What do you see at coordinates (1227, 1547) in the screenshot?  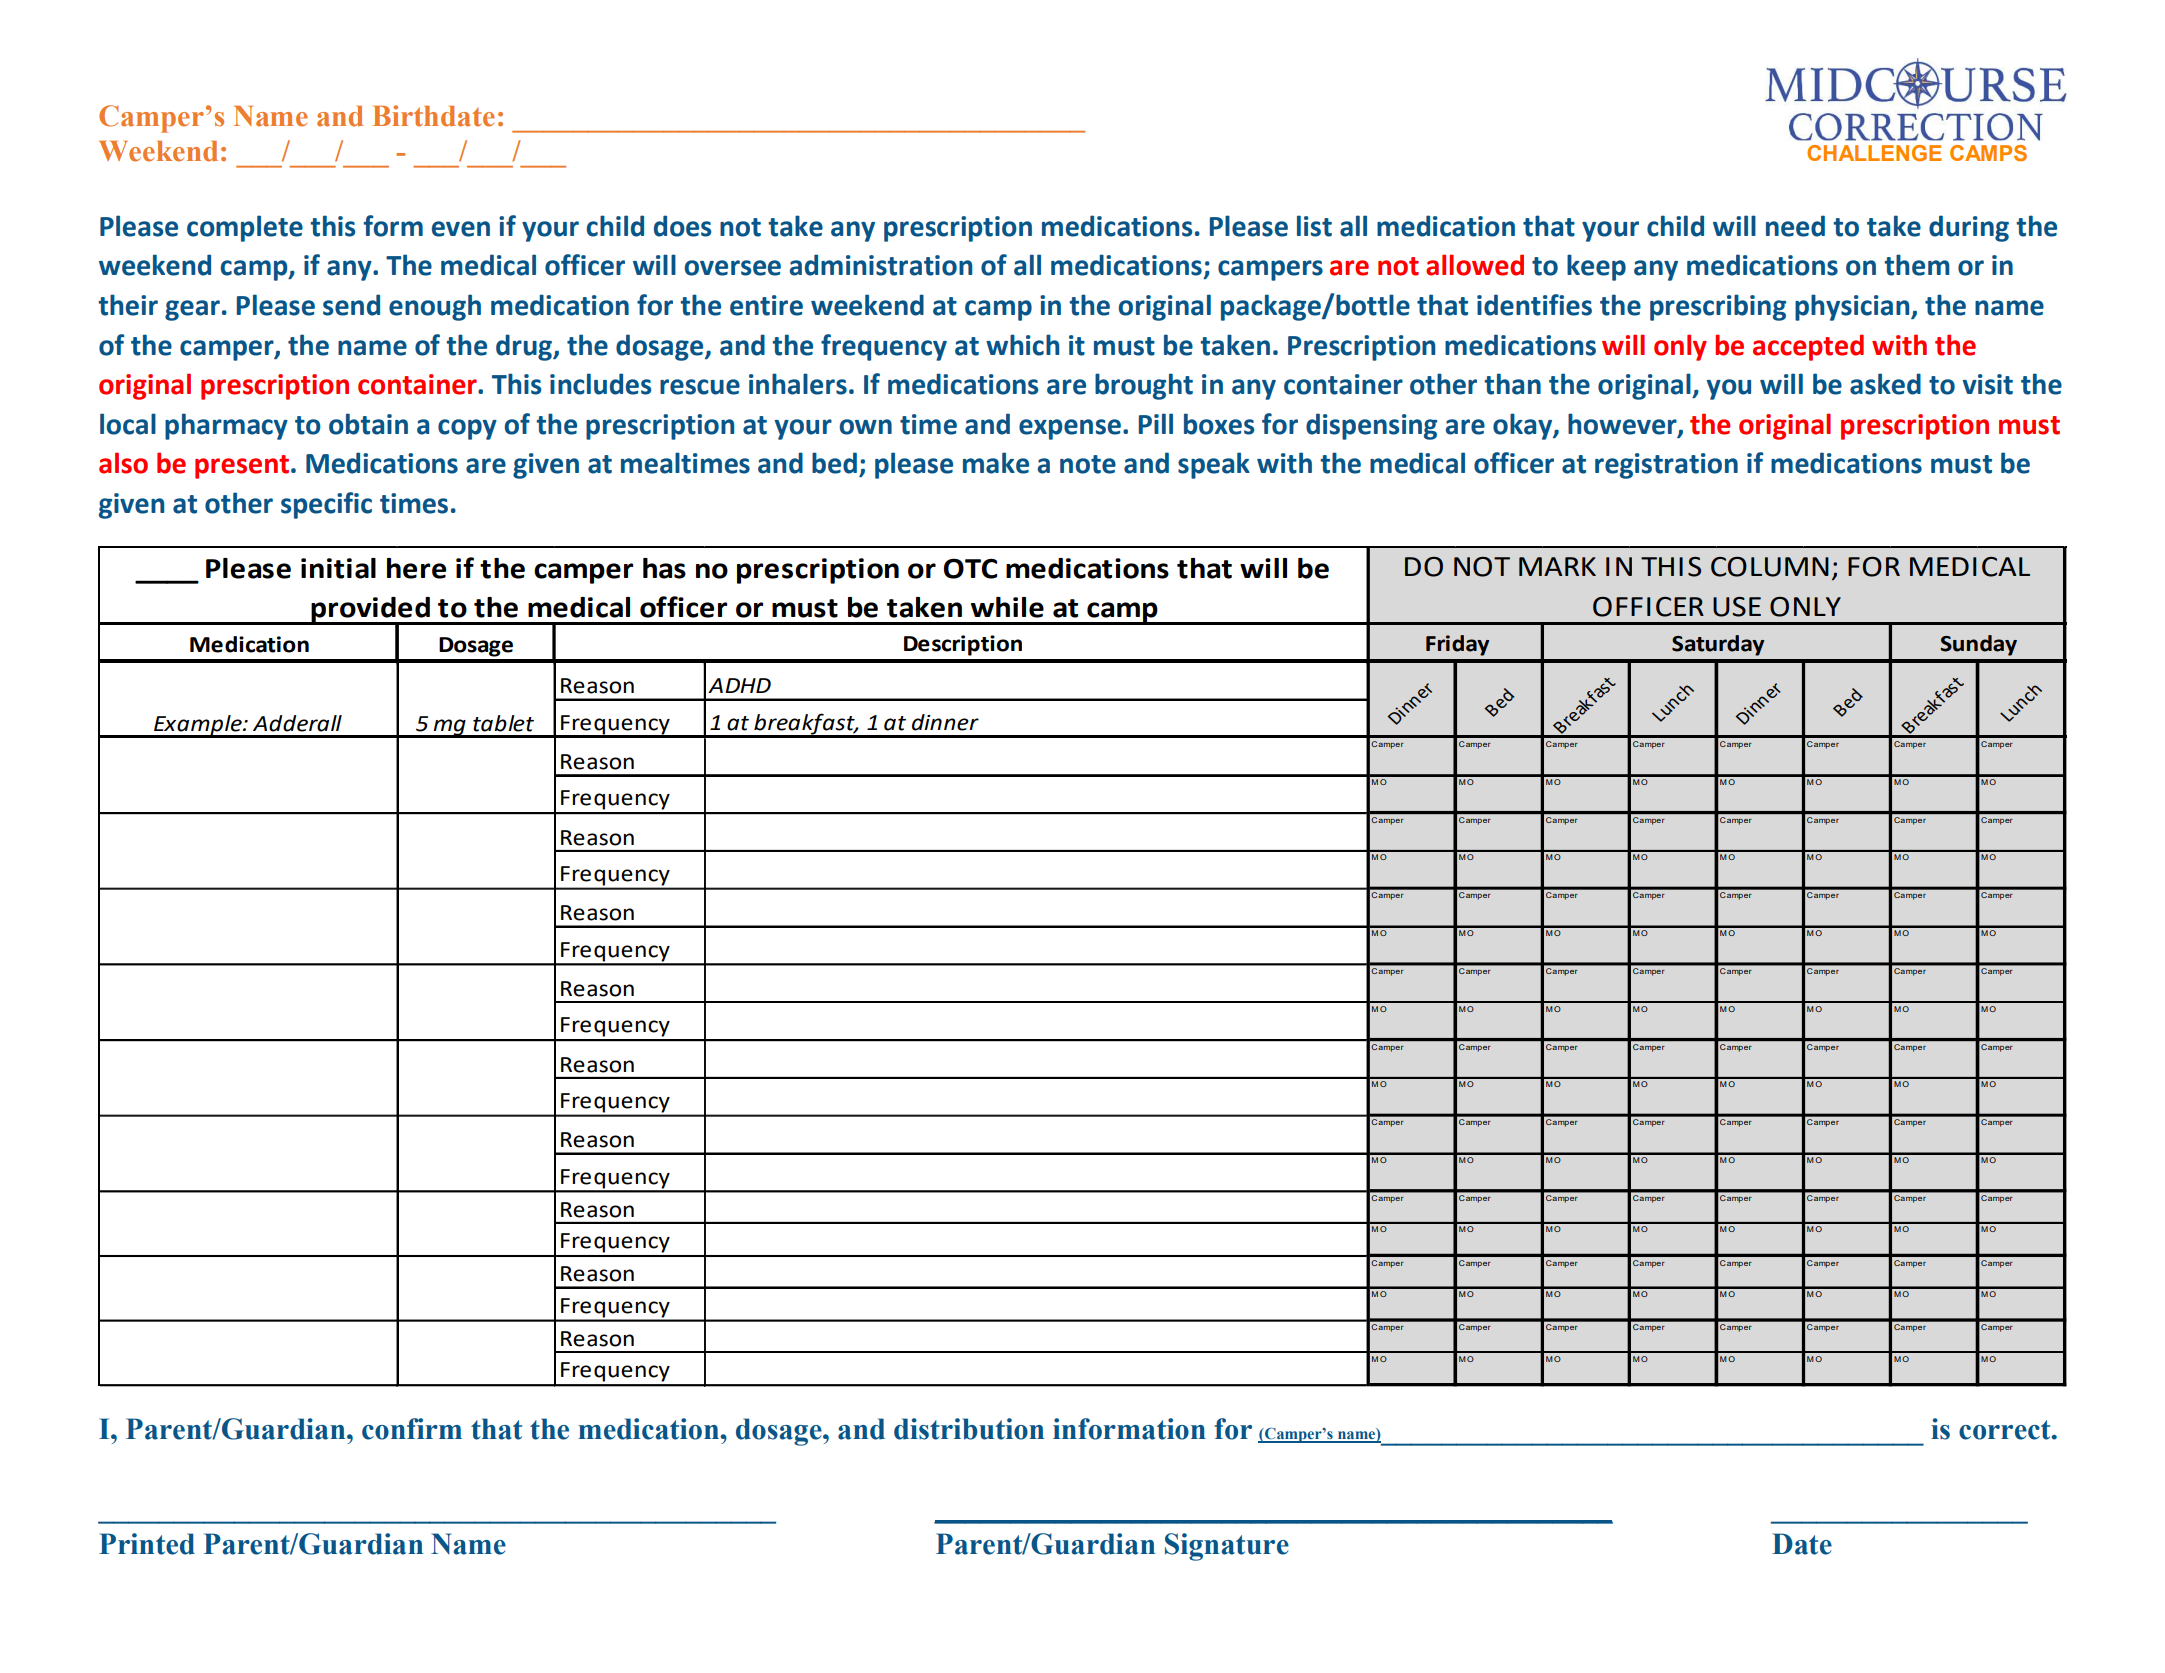 I see `Signature` at bounding box center [1227, 1547].
